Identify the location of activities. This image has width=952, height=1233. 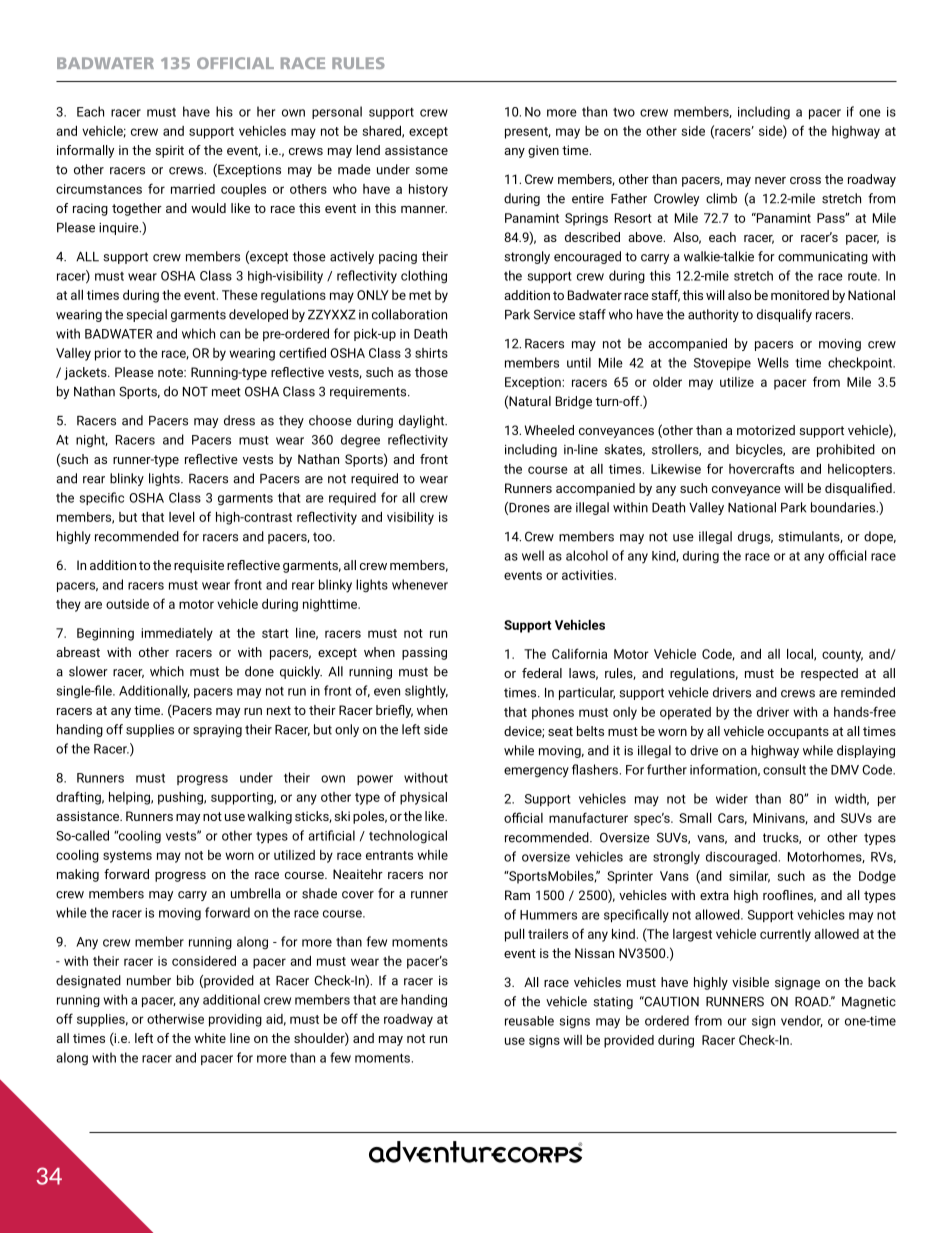
(589, 575).
